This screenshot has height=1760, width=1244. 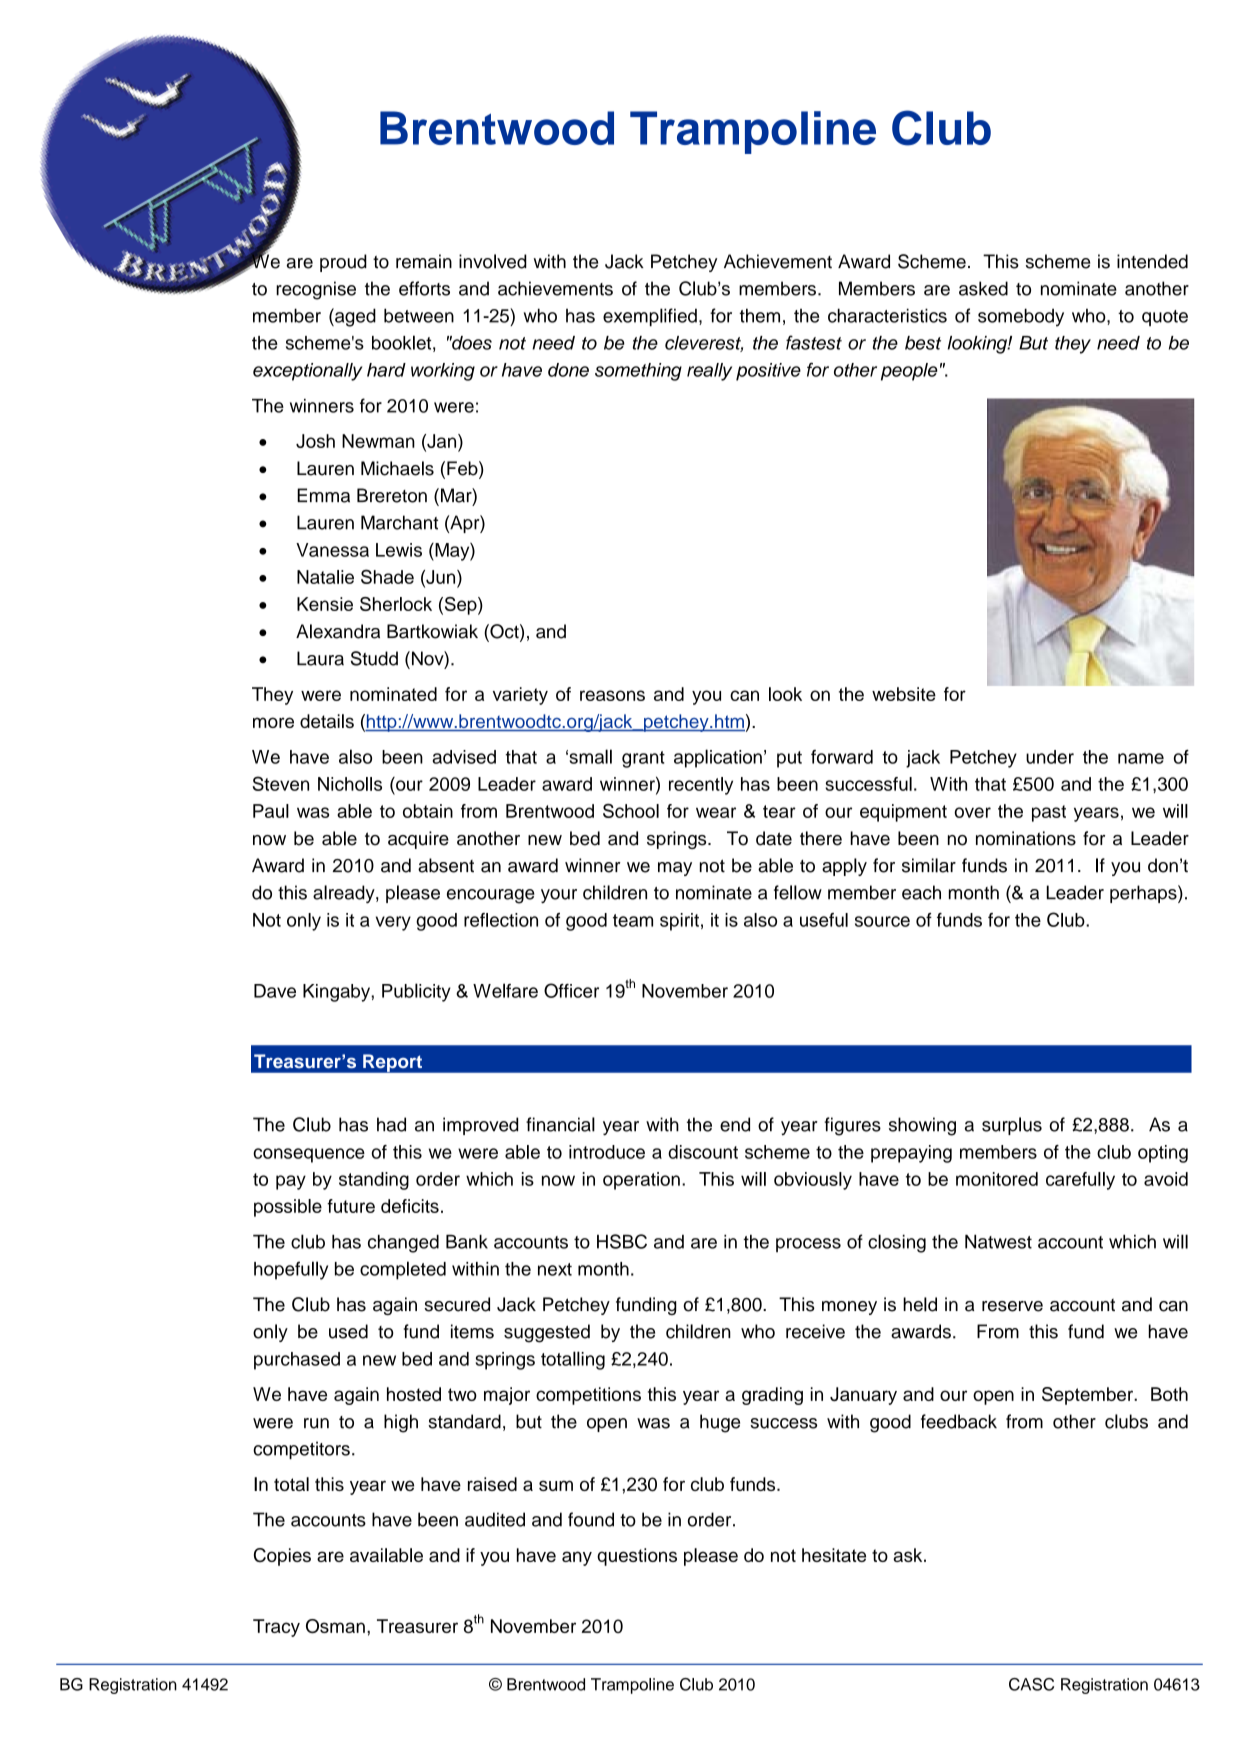 I want to click on application, so click(x=718, y=758).
